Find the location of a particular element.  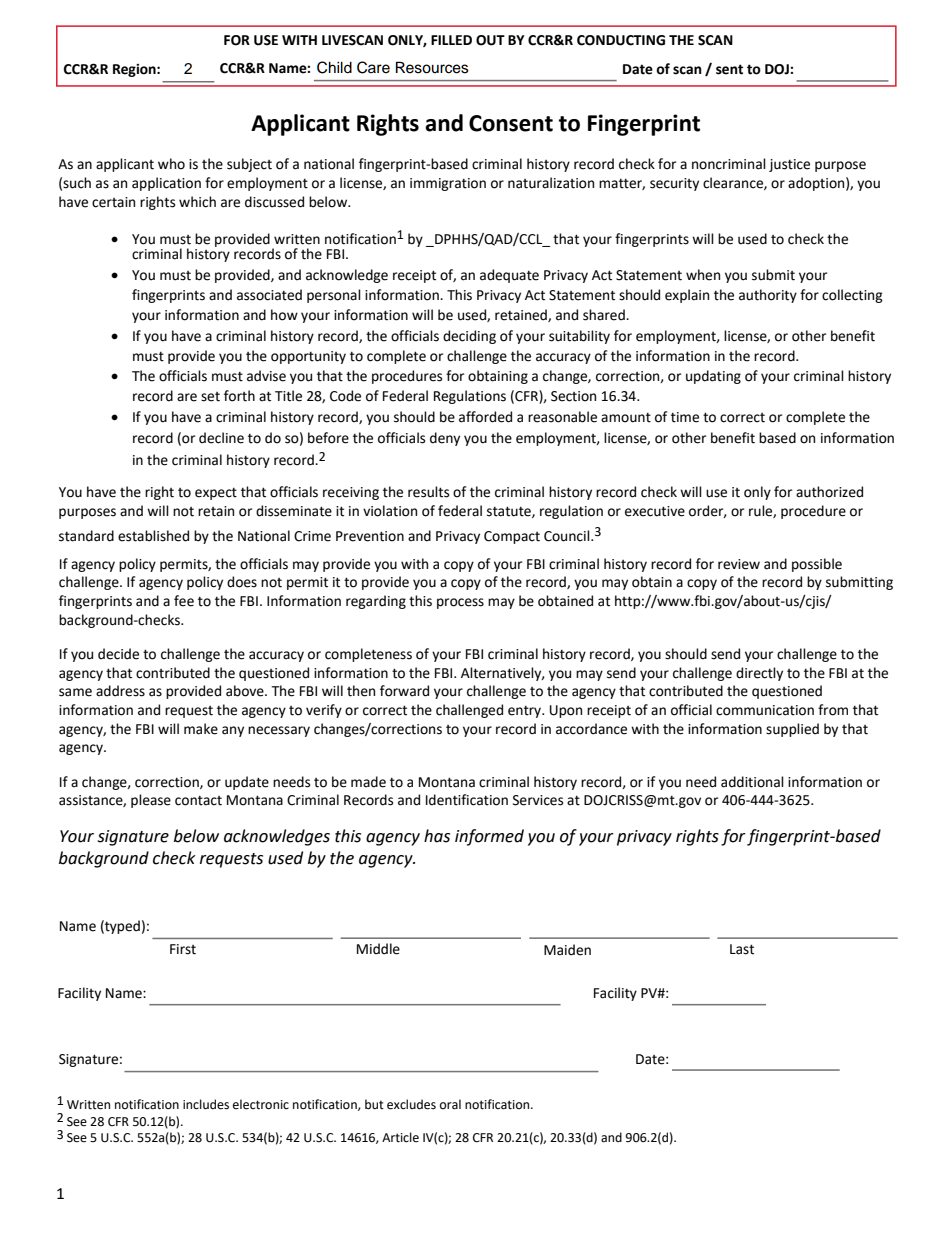

authority is located at coordinates (768, 296).
